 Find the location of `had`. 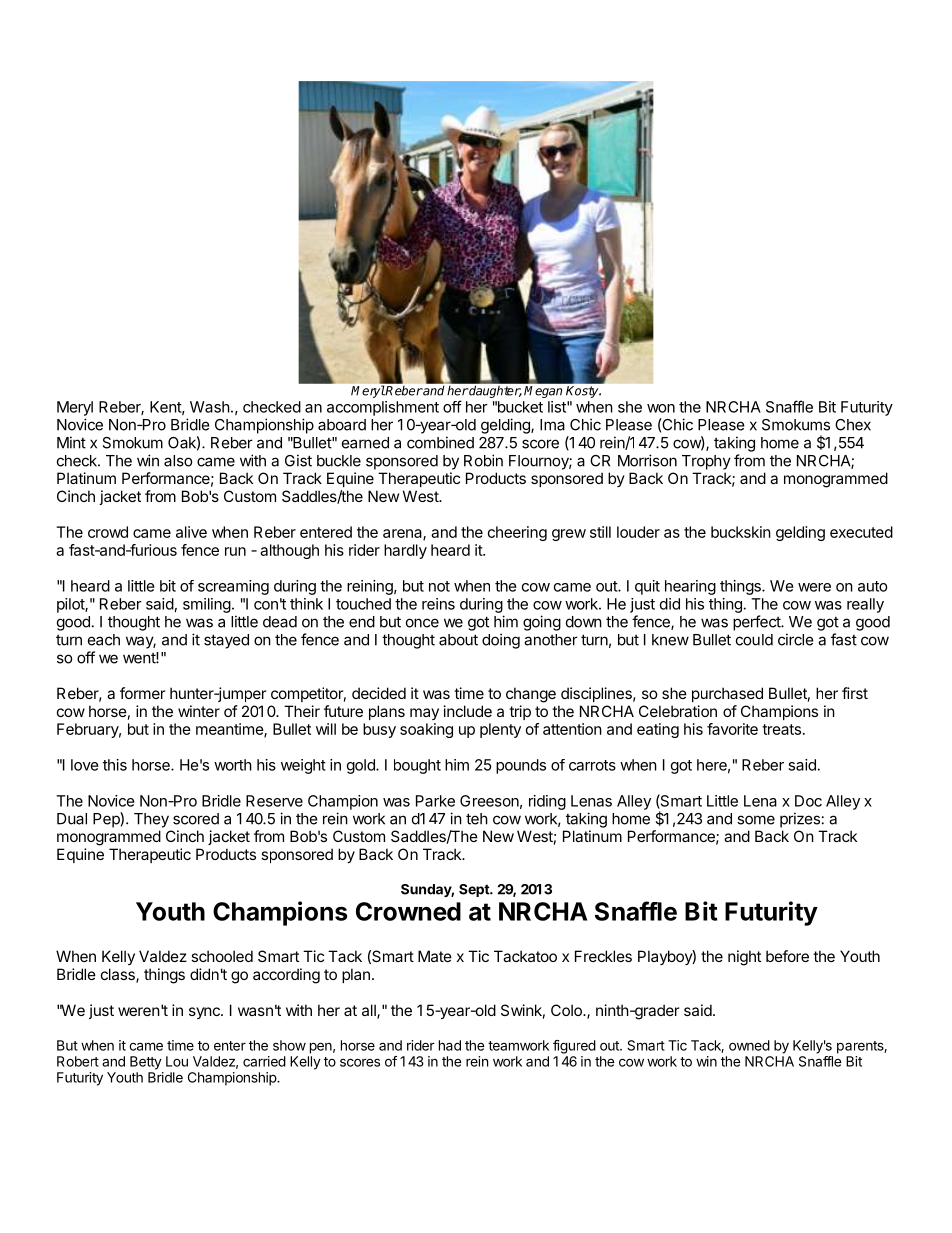

had is located at coordinates (450, 1045).
